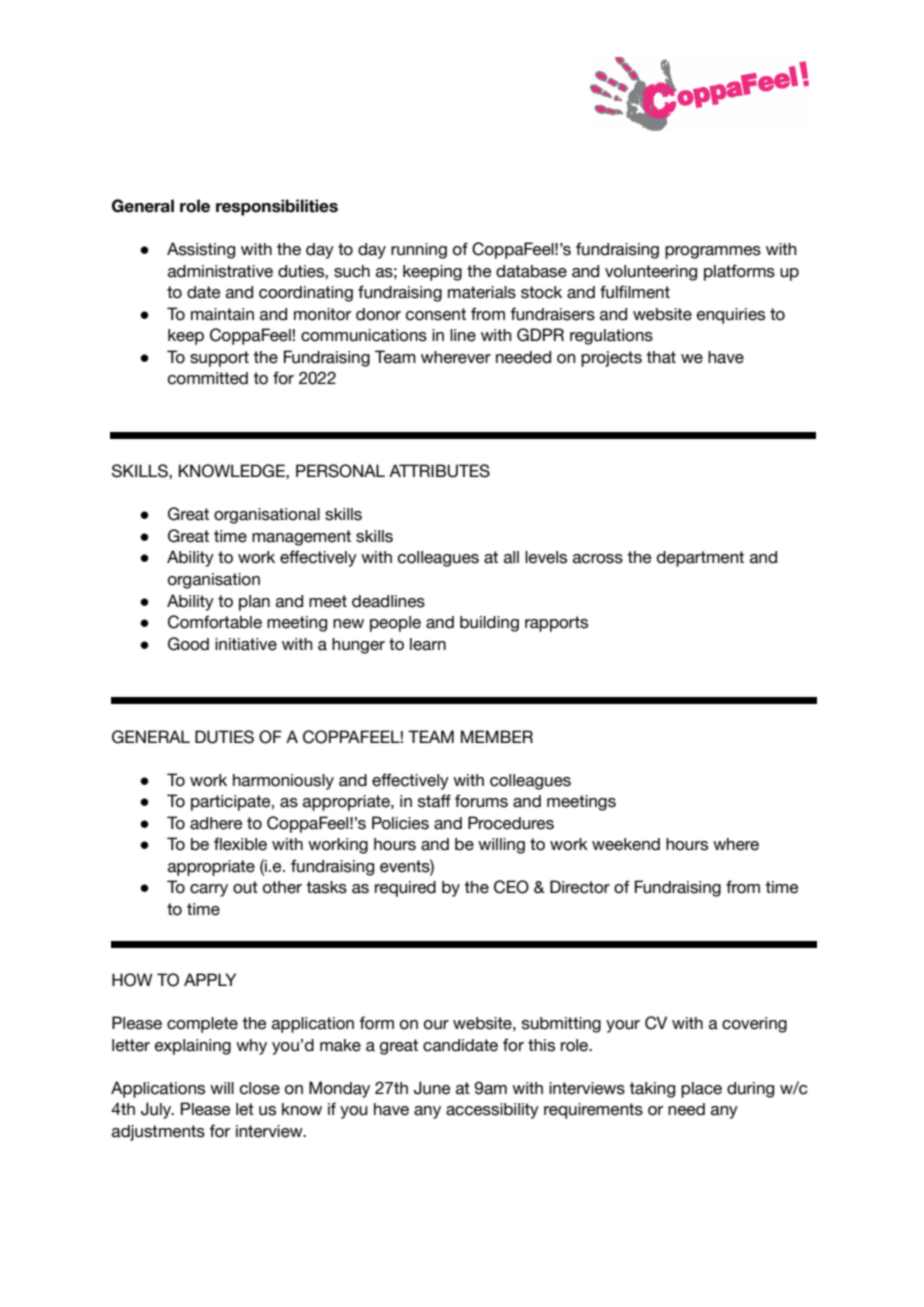 The image size is (924, 1307). I want to click on July, so click(157, 1110).
